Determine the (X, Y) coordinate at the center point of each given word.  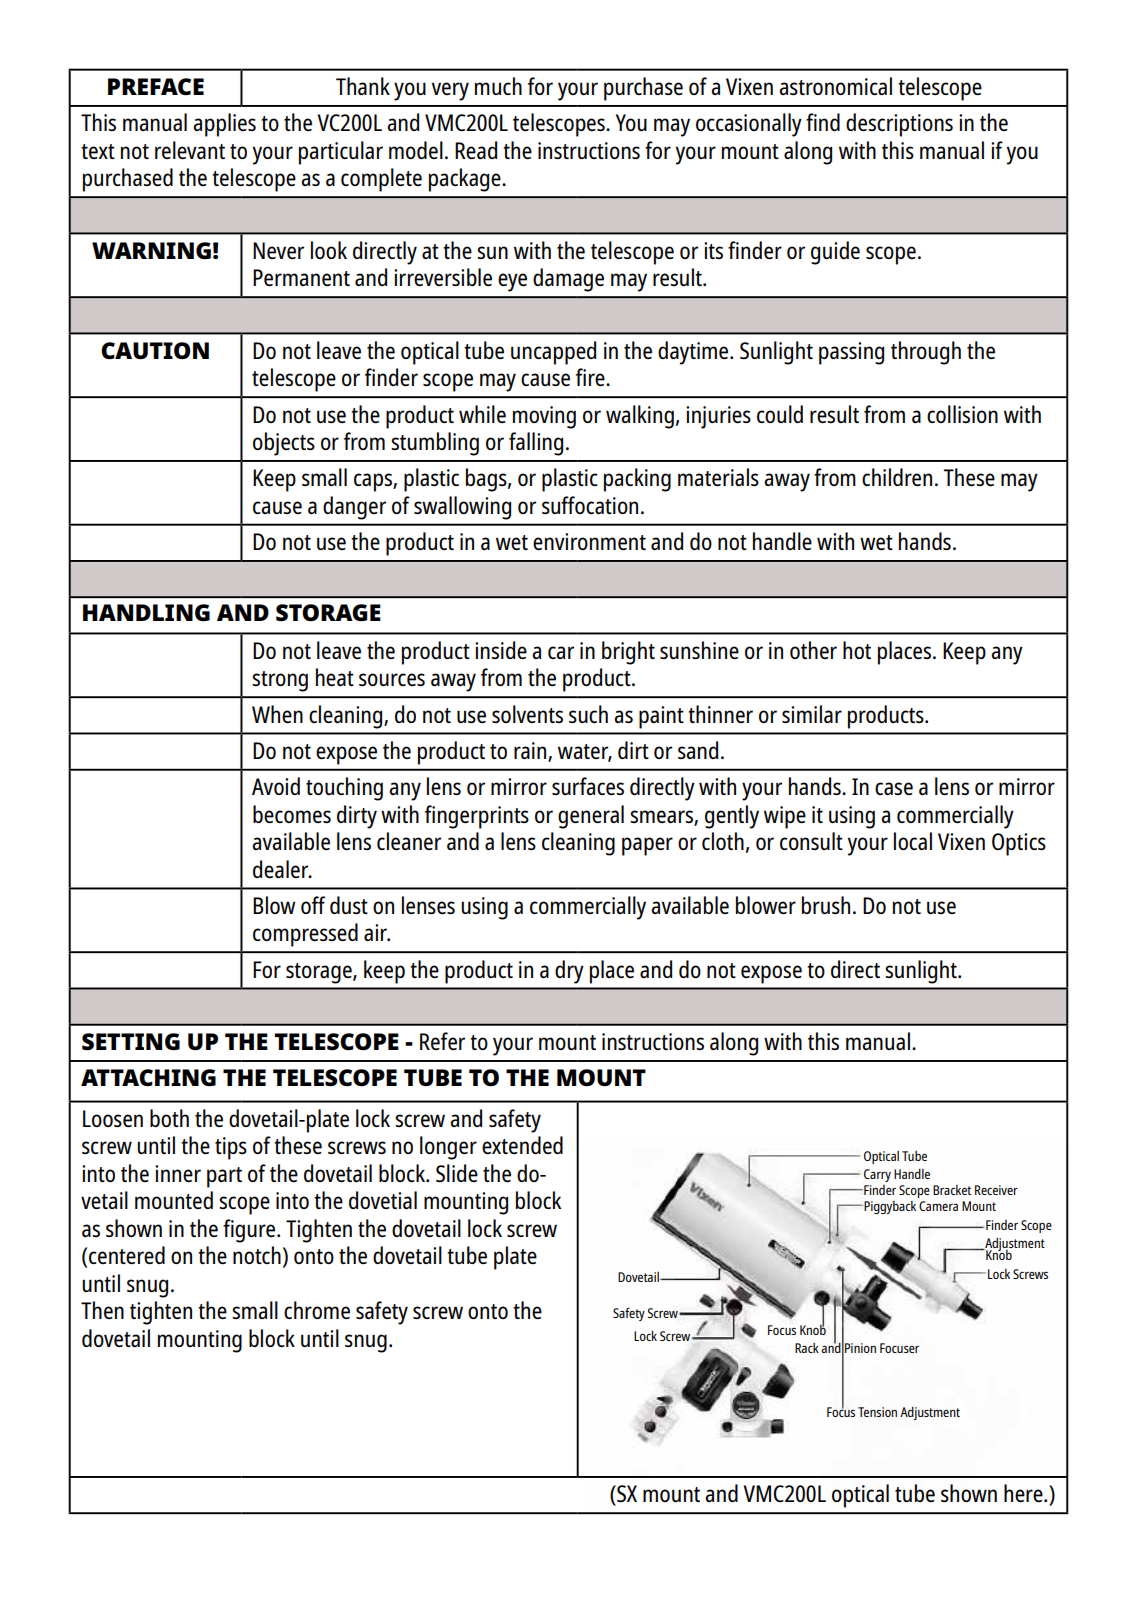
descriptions (899, 125)
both (169, 1118)
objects (284, 444)
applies (224, 125)
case (894, 788)
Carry (877, 1175)
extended (522, 1145)
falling (536, 444)
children (897, 477)
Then (102, 1310)
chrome (317, 1310)
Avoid (276, 786)
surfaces (588, 786)
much (498, 86)
